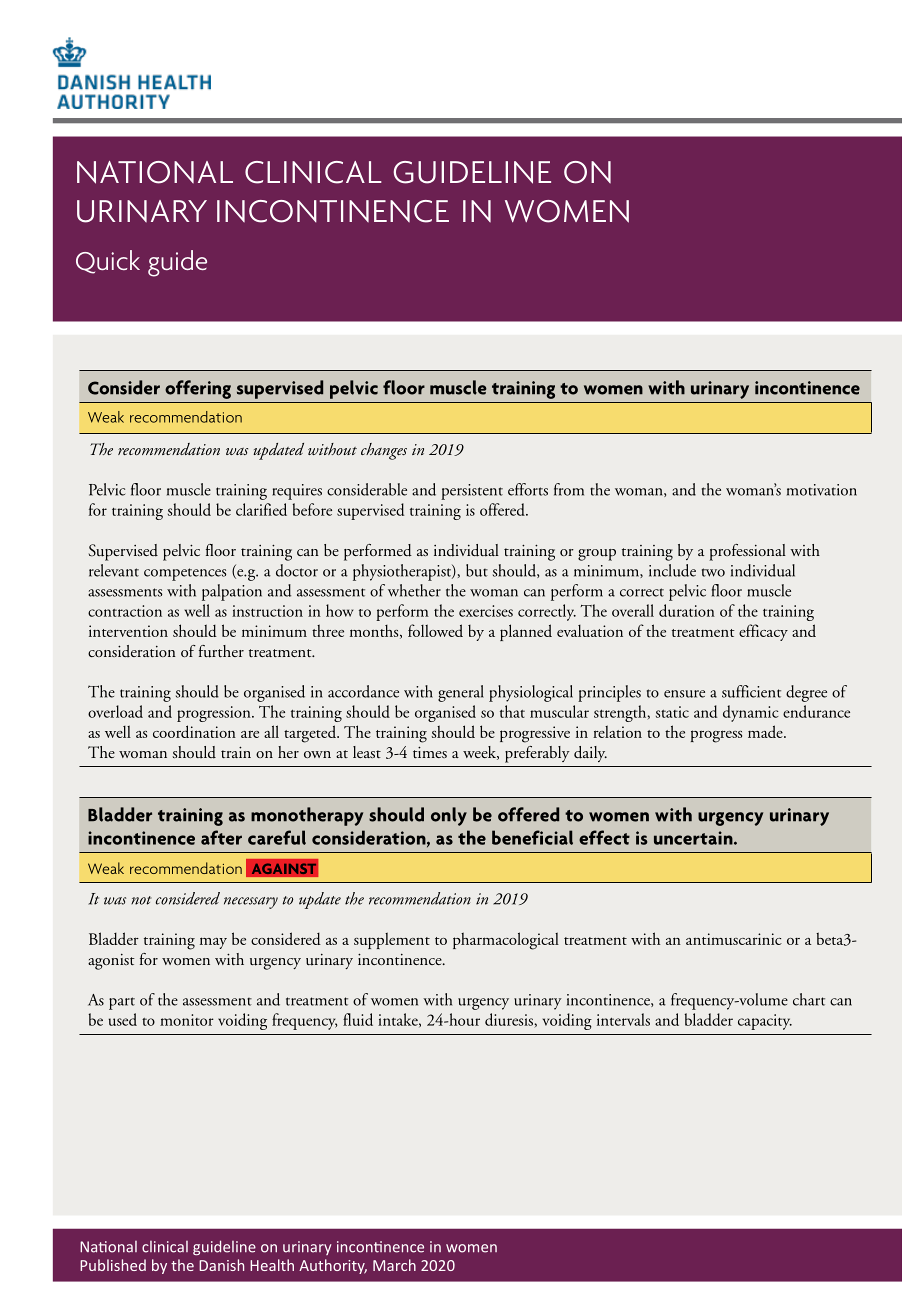 This image has height=1308, width=924. I want to click on coordination, so click(194, 731).
